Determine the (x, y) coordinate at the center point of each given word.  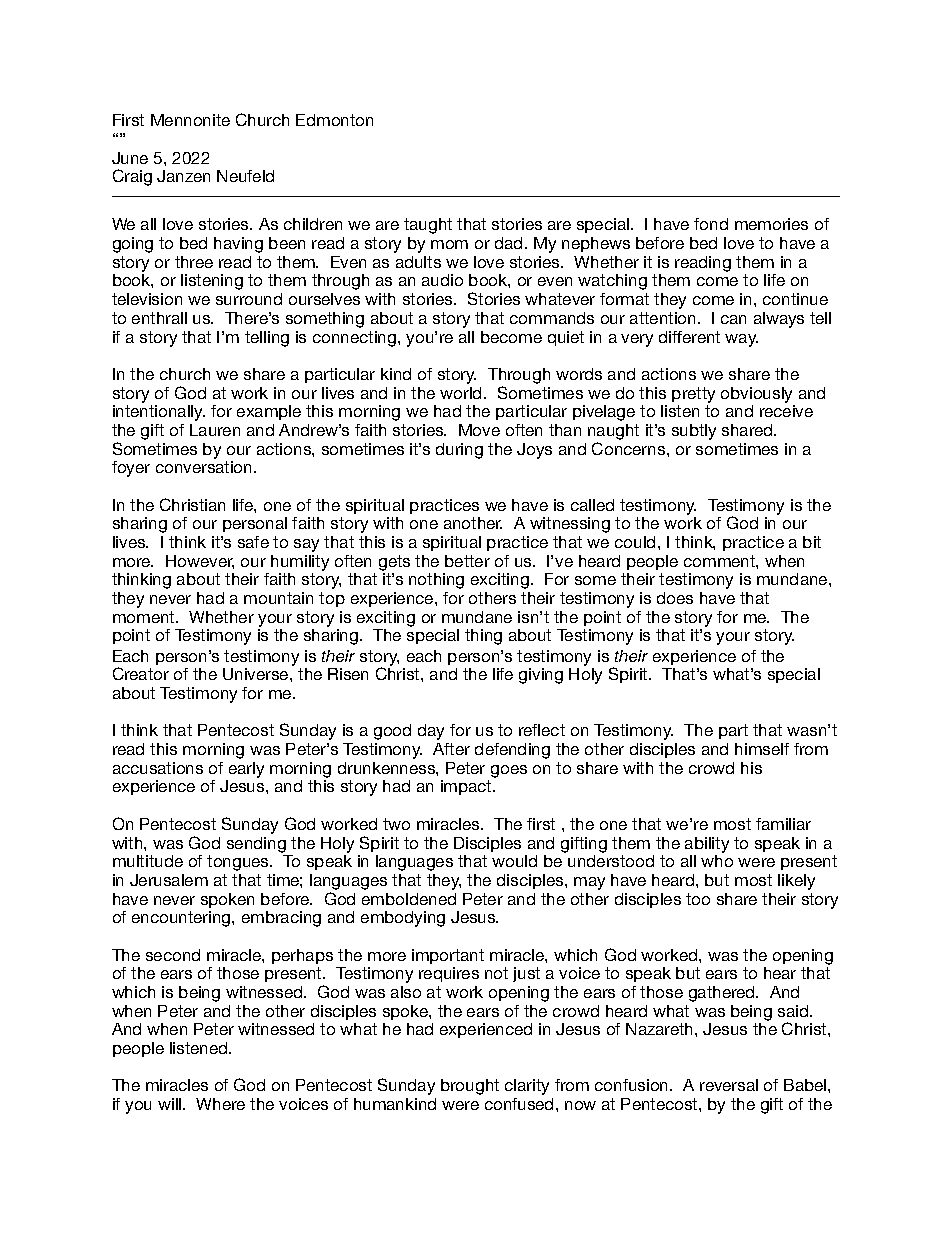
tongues (239, 863)
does (675, 598)
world (460, 393)
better (467, 561)
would (514, 861)
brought (470, 1087)
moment (145, 617)
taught (428, 226)
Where (220, 1104)
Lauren (215, 430)
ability (707, 845)
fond (711, 224)
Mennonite (190, 120)
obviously (756, 395)
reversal (729, 1085)
